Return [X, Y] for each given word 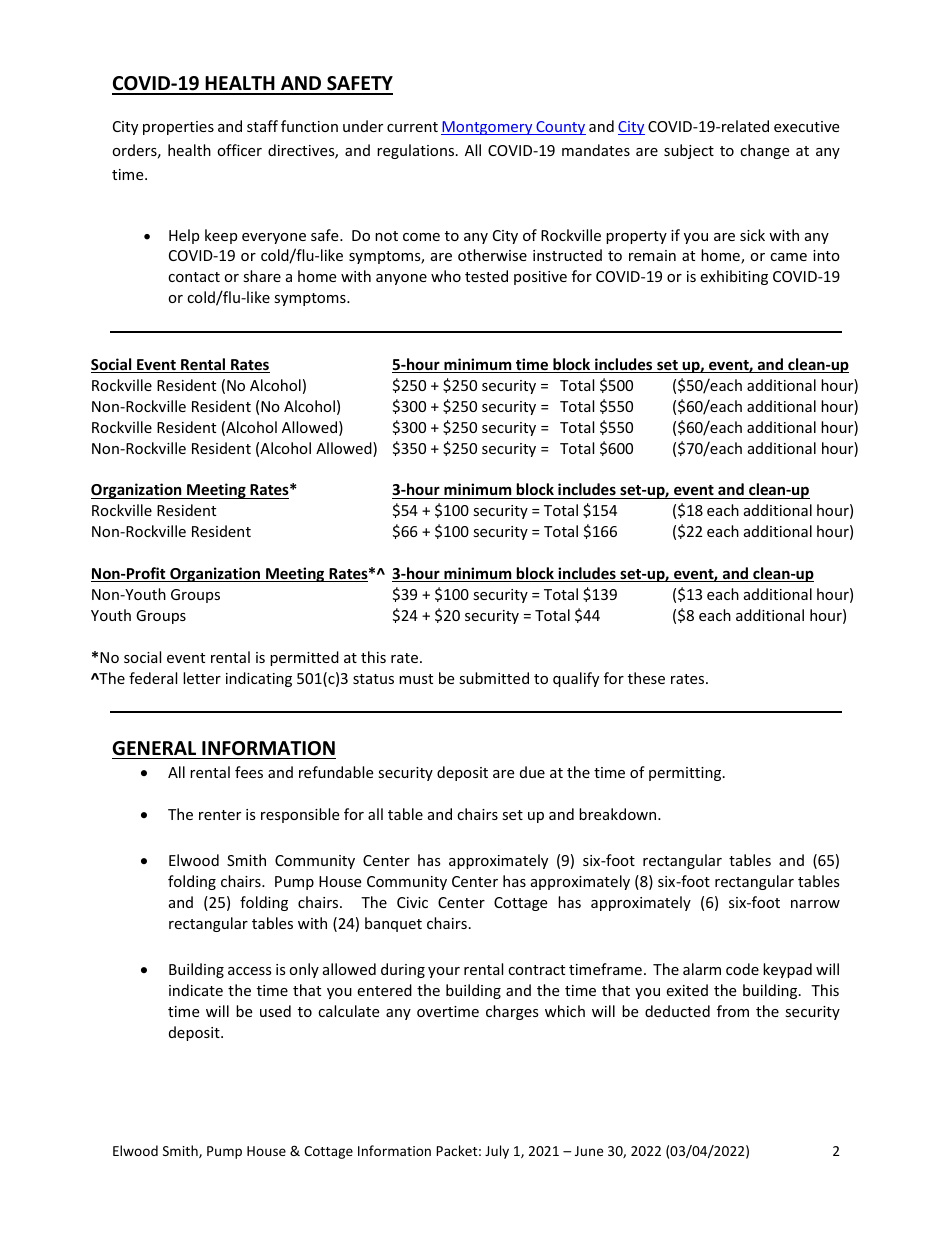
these [646, 678]
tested [486, 276]
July [497, 1152]
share [262, 276]
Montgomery [488, 128]
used [275, 1011]
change [764, 151]
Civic [412, 902]
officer [239, 150]
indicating [259, 679]
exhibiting [734, 277]
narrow [815, 904]
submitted [494, 678]
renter [220, 815]
